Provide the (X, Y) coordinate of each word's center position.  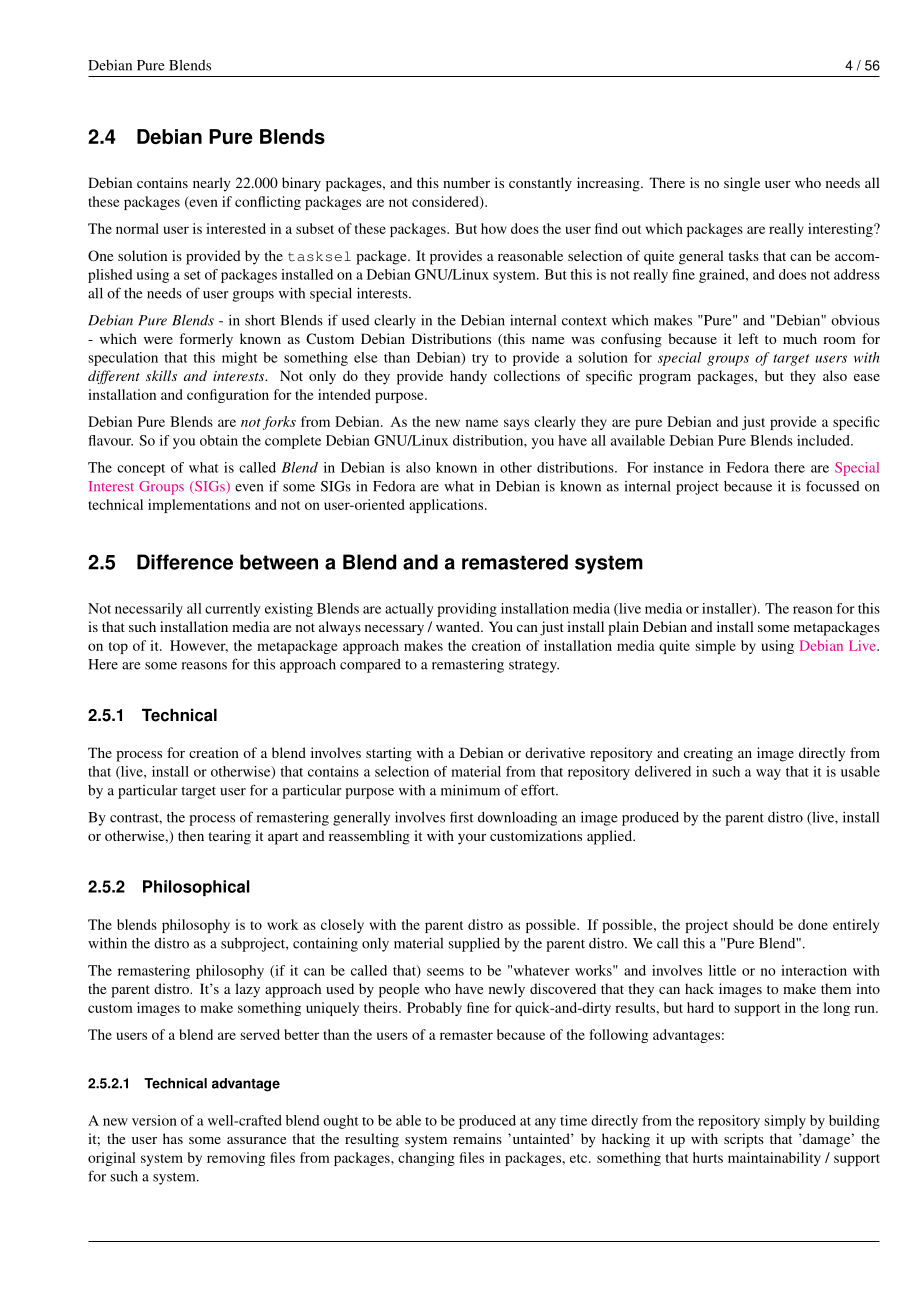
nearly (212, 184)
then (191, 835)
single (742, 184)
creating (708, 754)
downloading (517, 819)
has (173, 1138)
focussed (833, 486)
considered (446, 202)
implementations (199, 506)
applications (447, 506)
